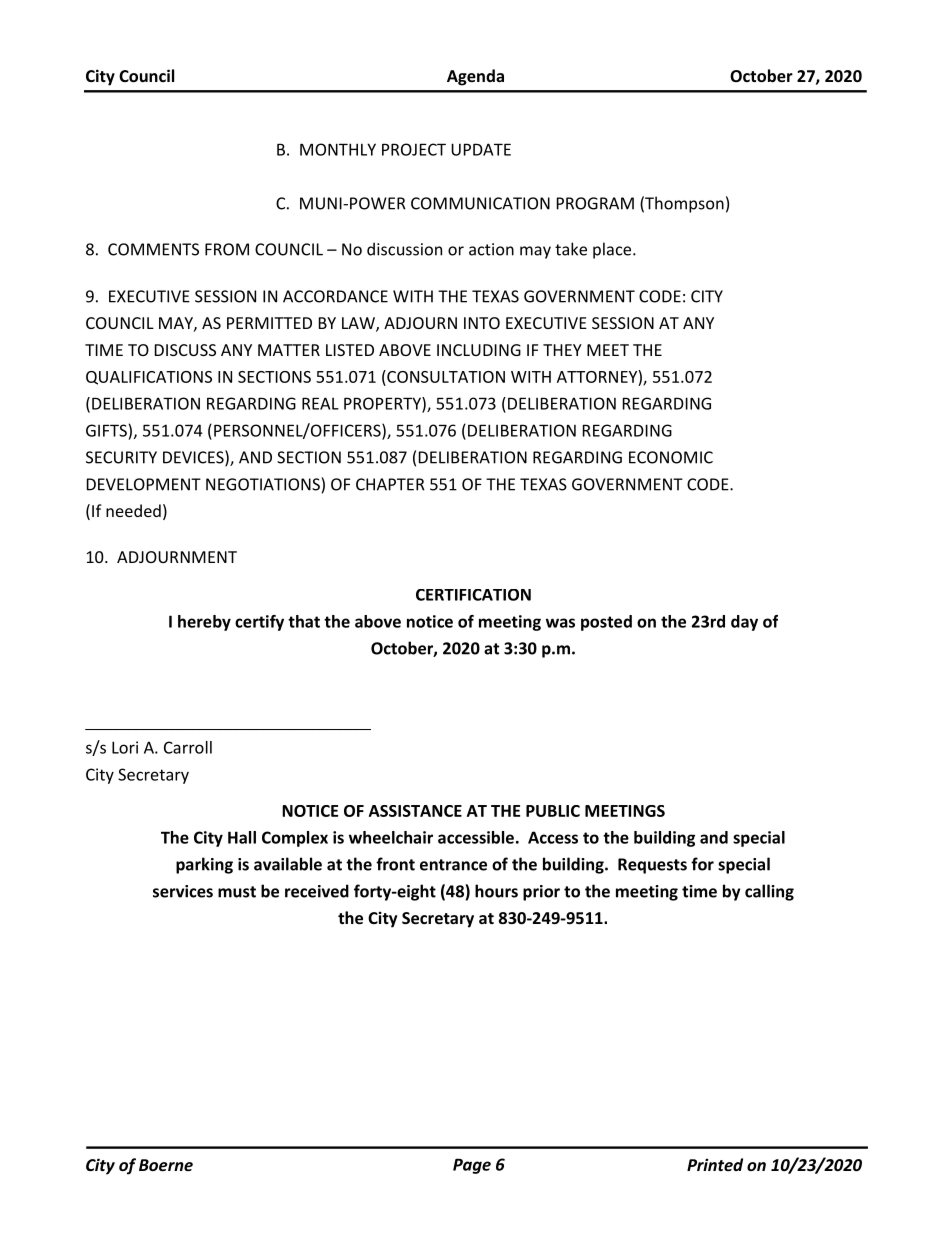  What do you see at coordinates (338, 149) in the screenshot?
I see `MONTHLY` at bounding box center [338, 149].
